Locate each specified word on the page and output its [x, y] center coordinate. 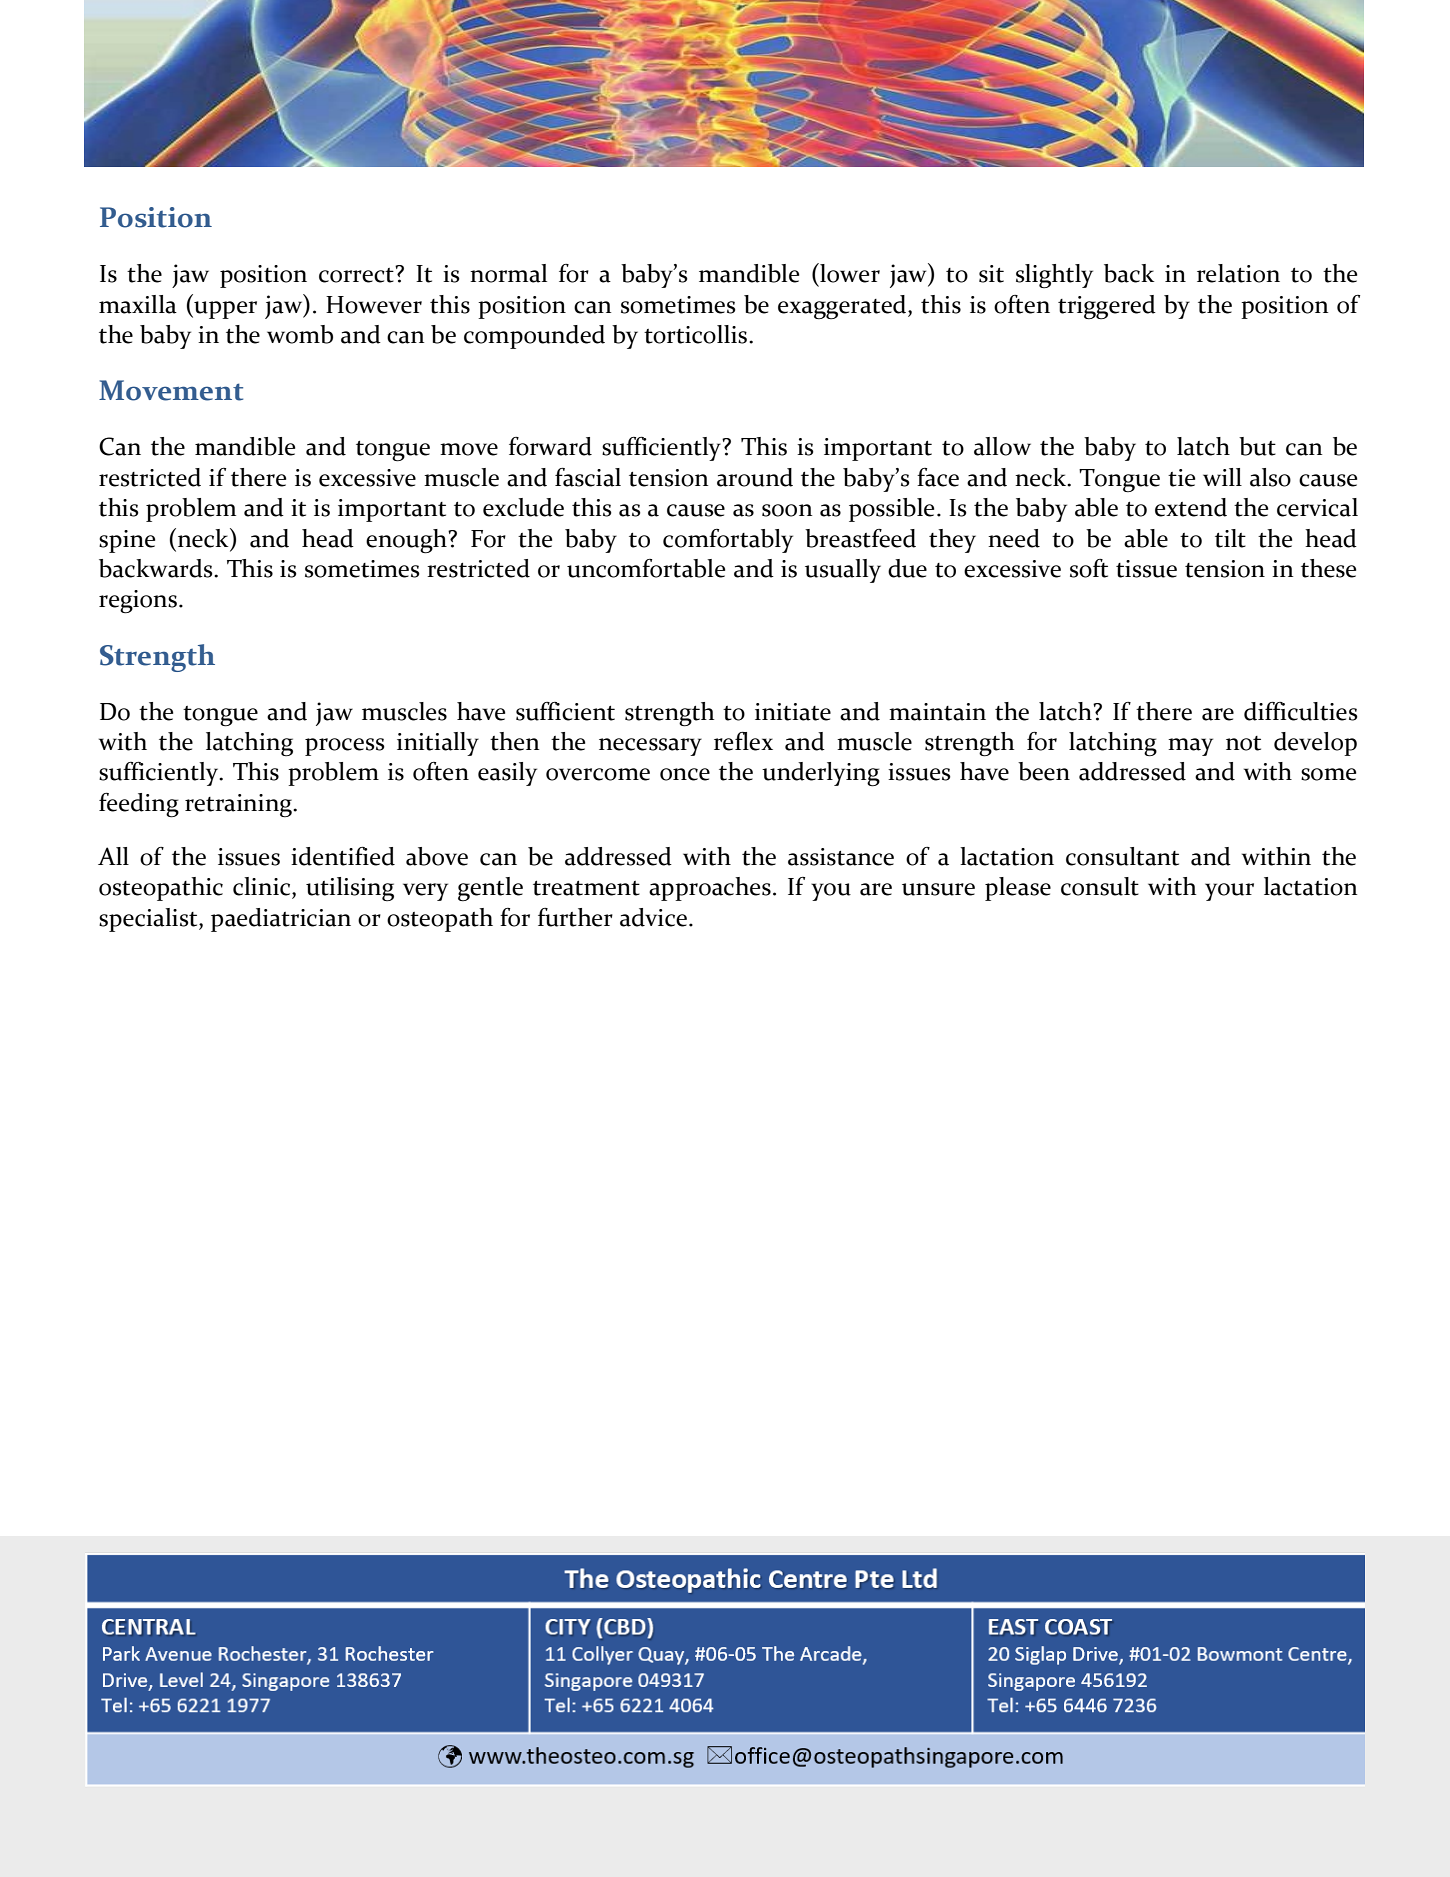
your [1229, 892]
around [755, 477]
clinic [263, 887]
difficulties [1301, 711]
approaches [710, 889]
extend [1191, 507]
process [345, 747]
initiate [793, 712]
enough [407, 541]
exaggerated [843, 307]
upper [224, 310]
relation [1238, 273]
